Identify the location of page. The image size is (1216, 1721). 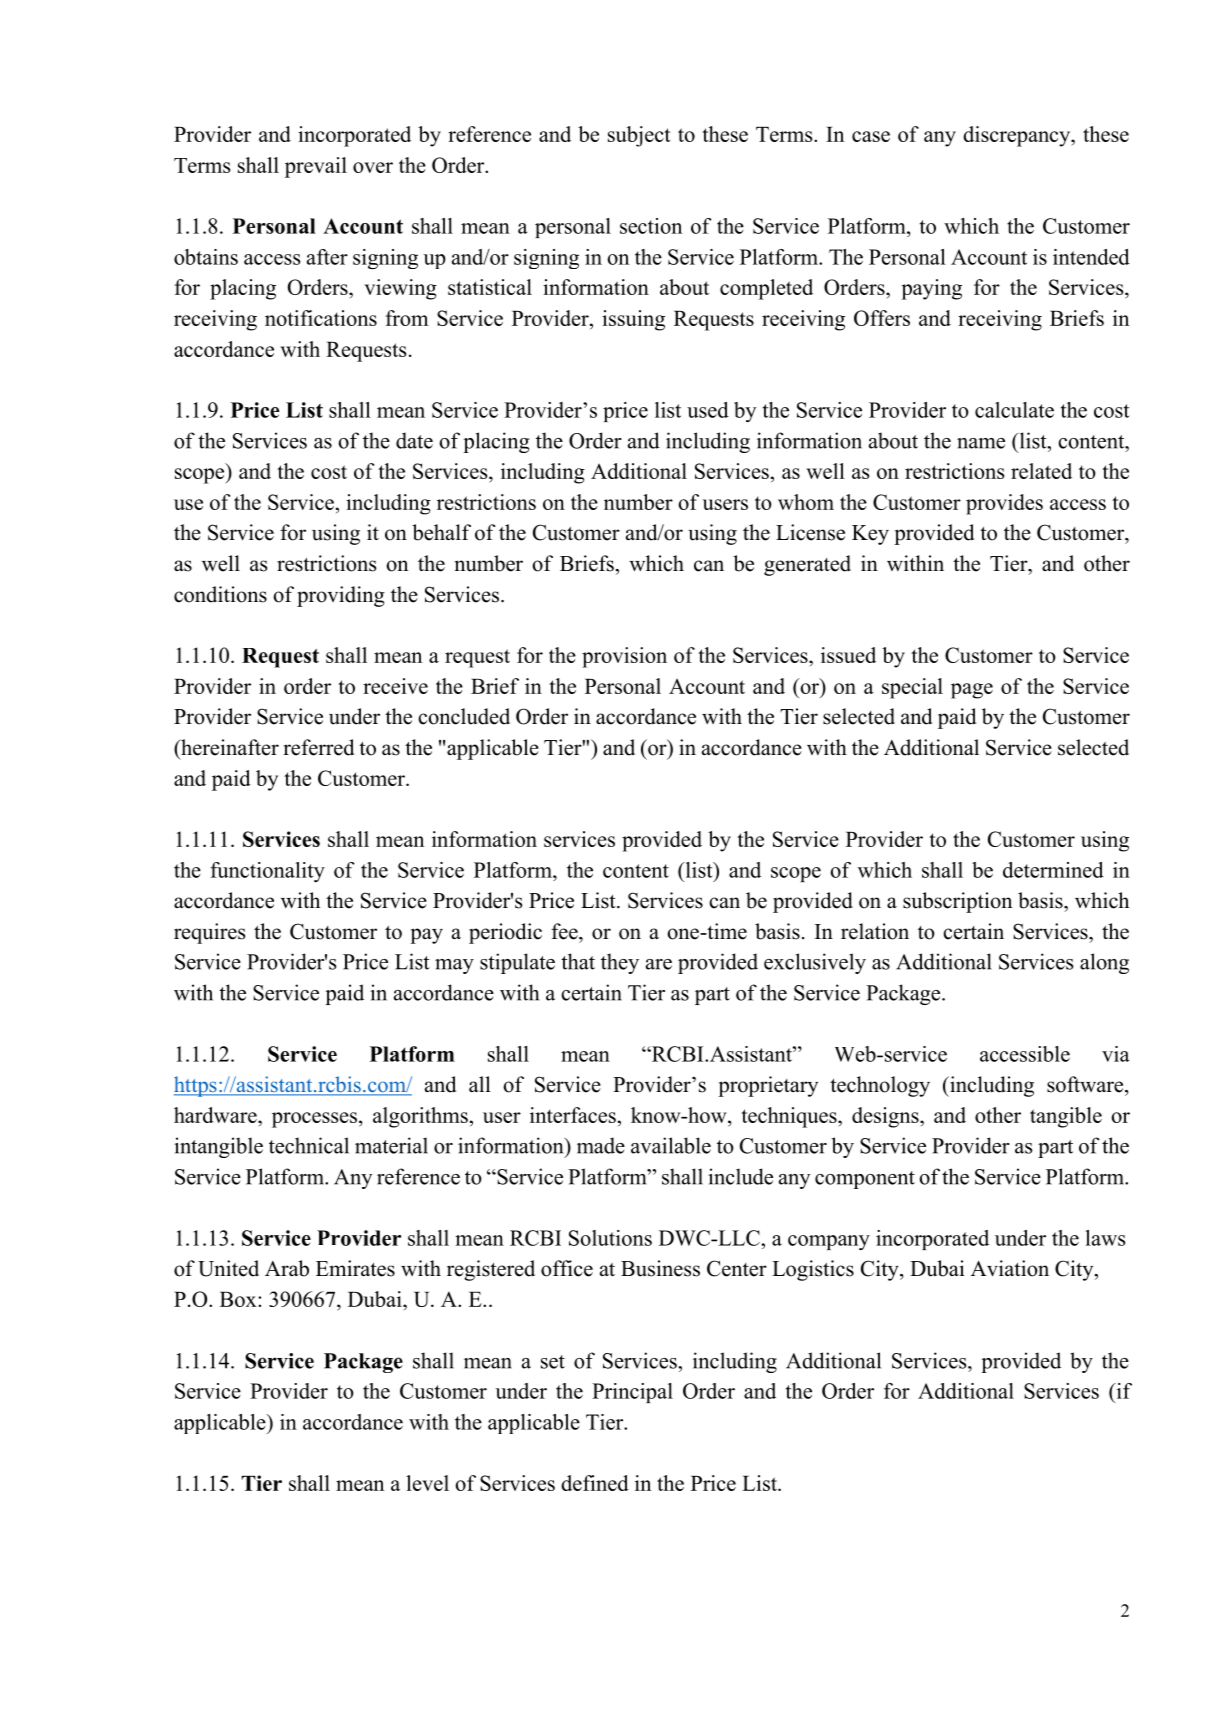
(972, 691).
